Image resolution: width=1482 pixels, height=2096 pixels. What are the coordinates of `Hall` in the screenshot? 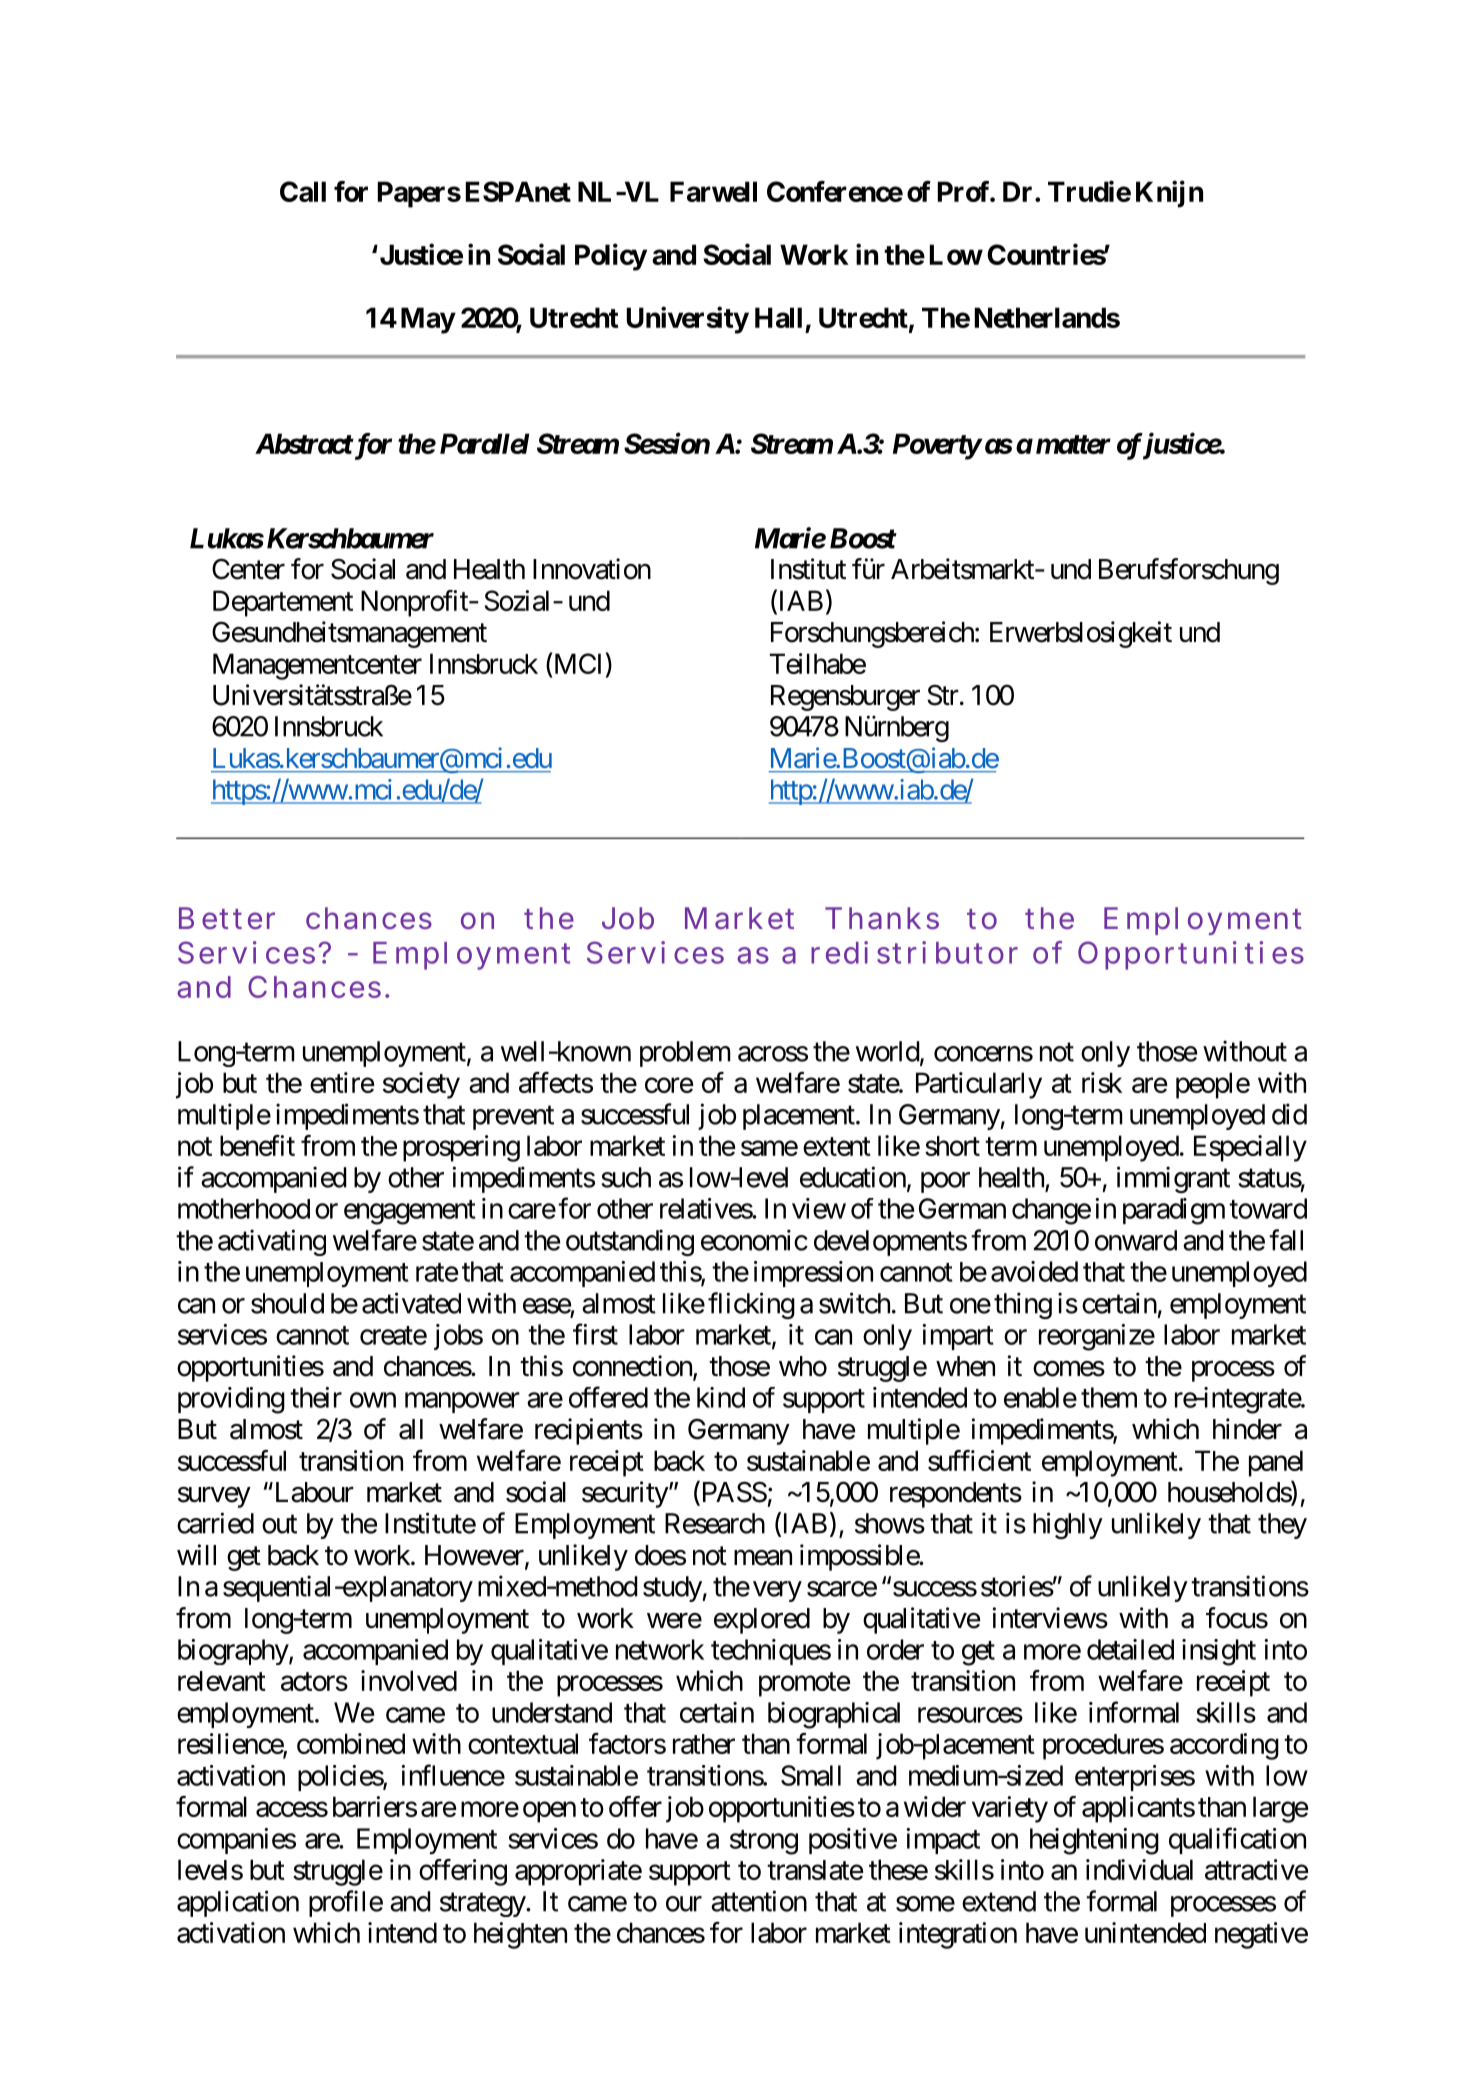 It's located at (778, 317).
